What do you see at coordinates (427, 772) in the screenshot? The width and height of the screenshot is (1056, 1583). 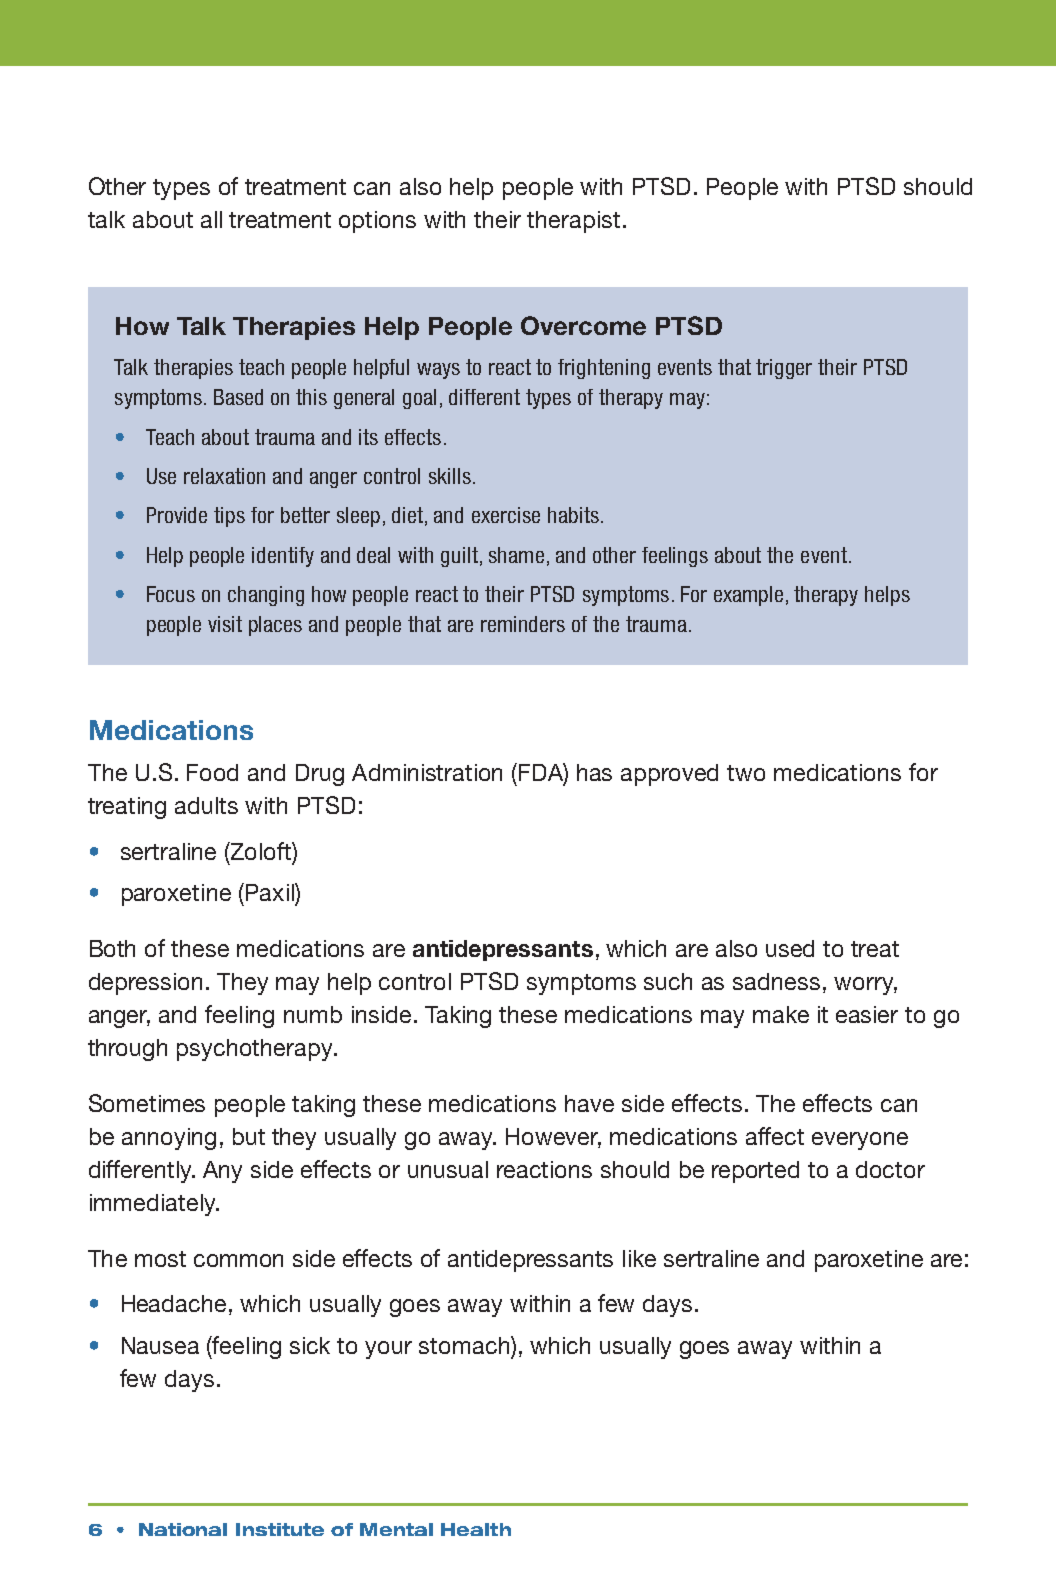 I see `Administration` at bounding box center [427, 772].
